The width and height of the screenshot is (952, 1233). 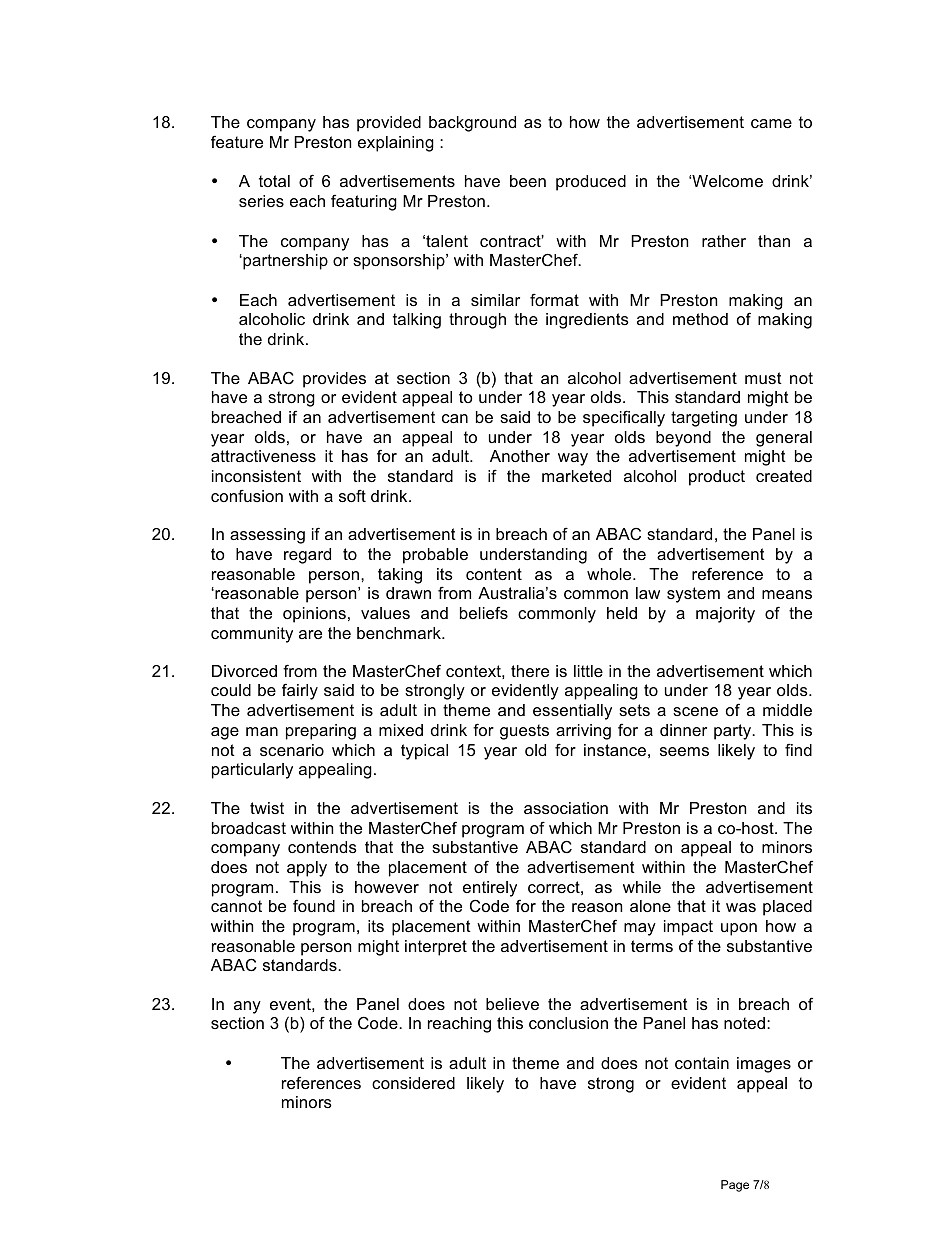 I want to click on came, so click(x=771, y=123).
